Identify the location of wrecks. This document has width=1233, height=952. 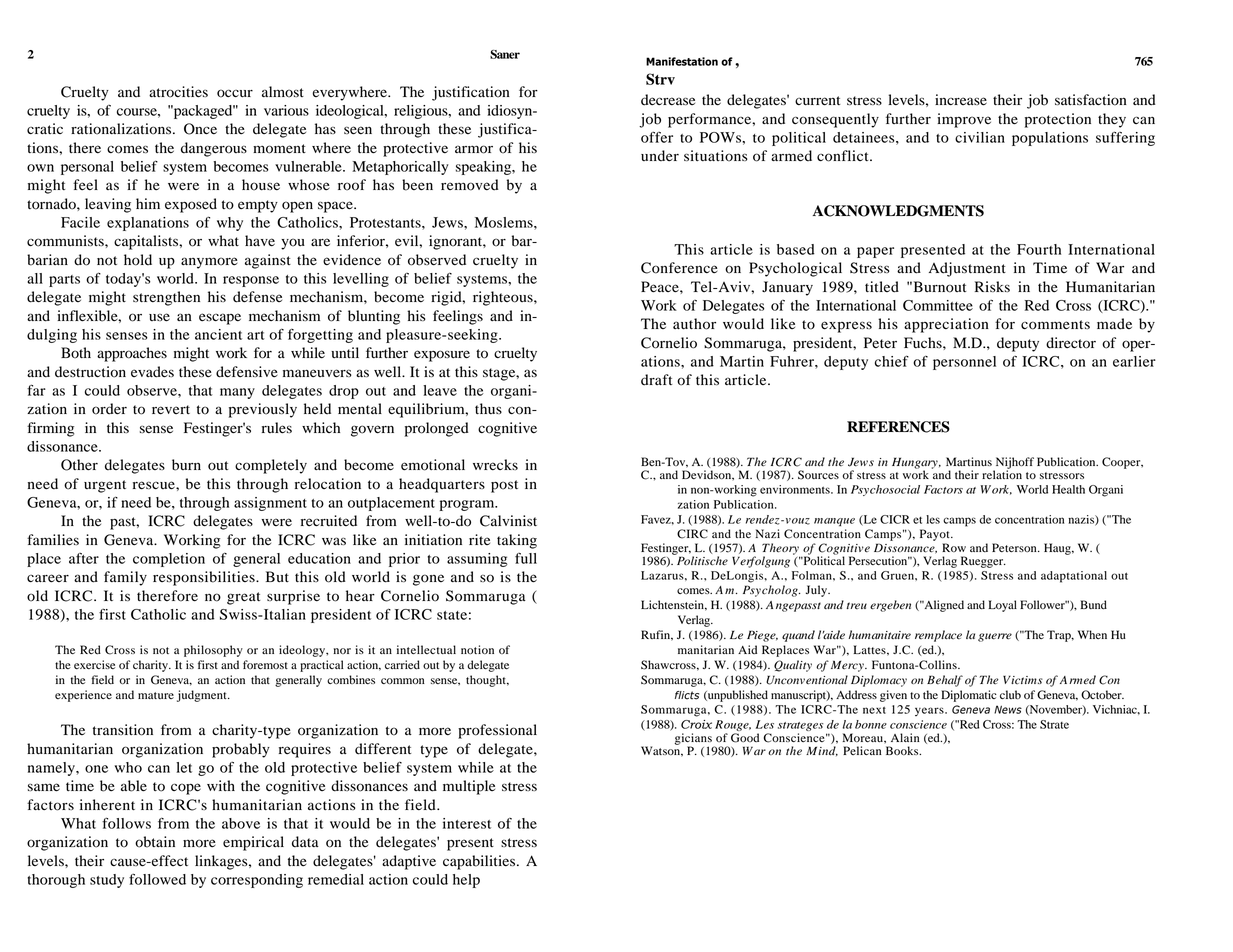
(495, 464).
